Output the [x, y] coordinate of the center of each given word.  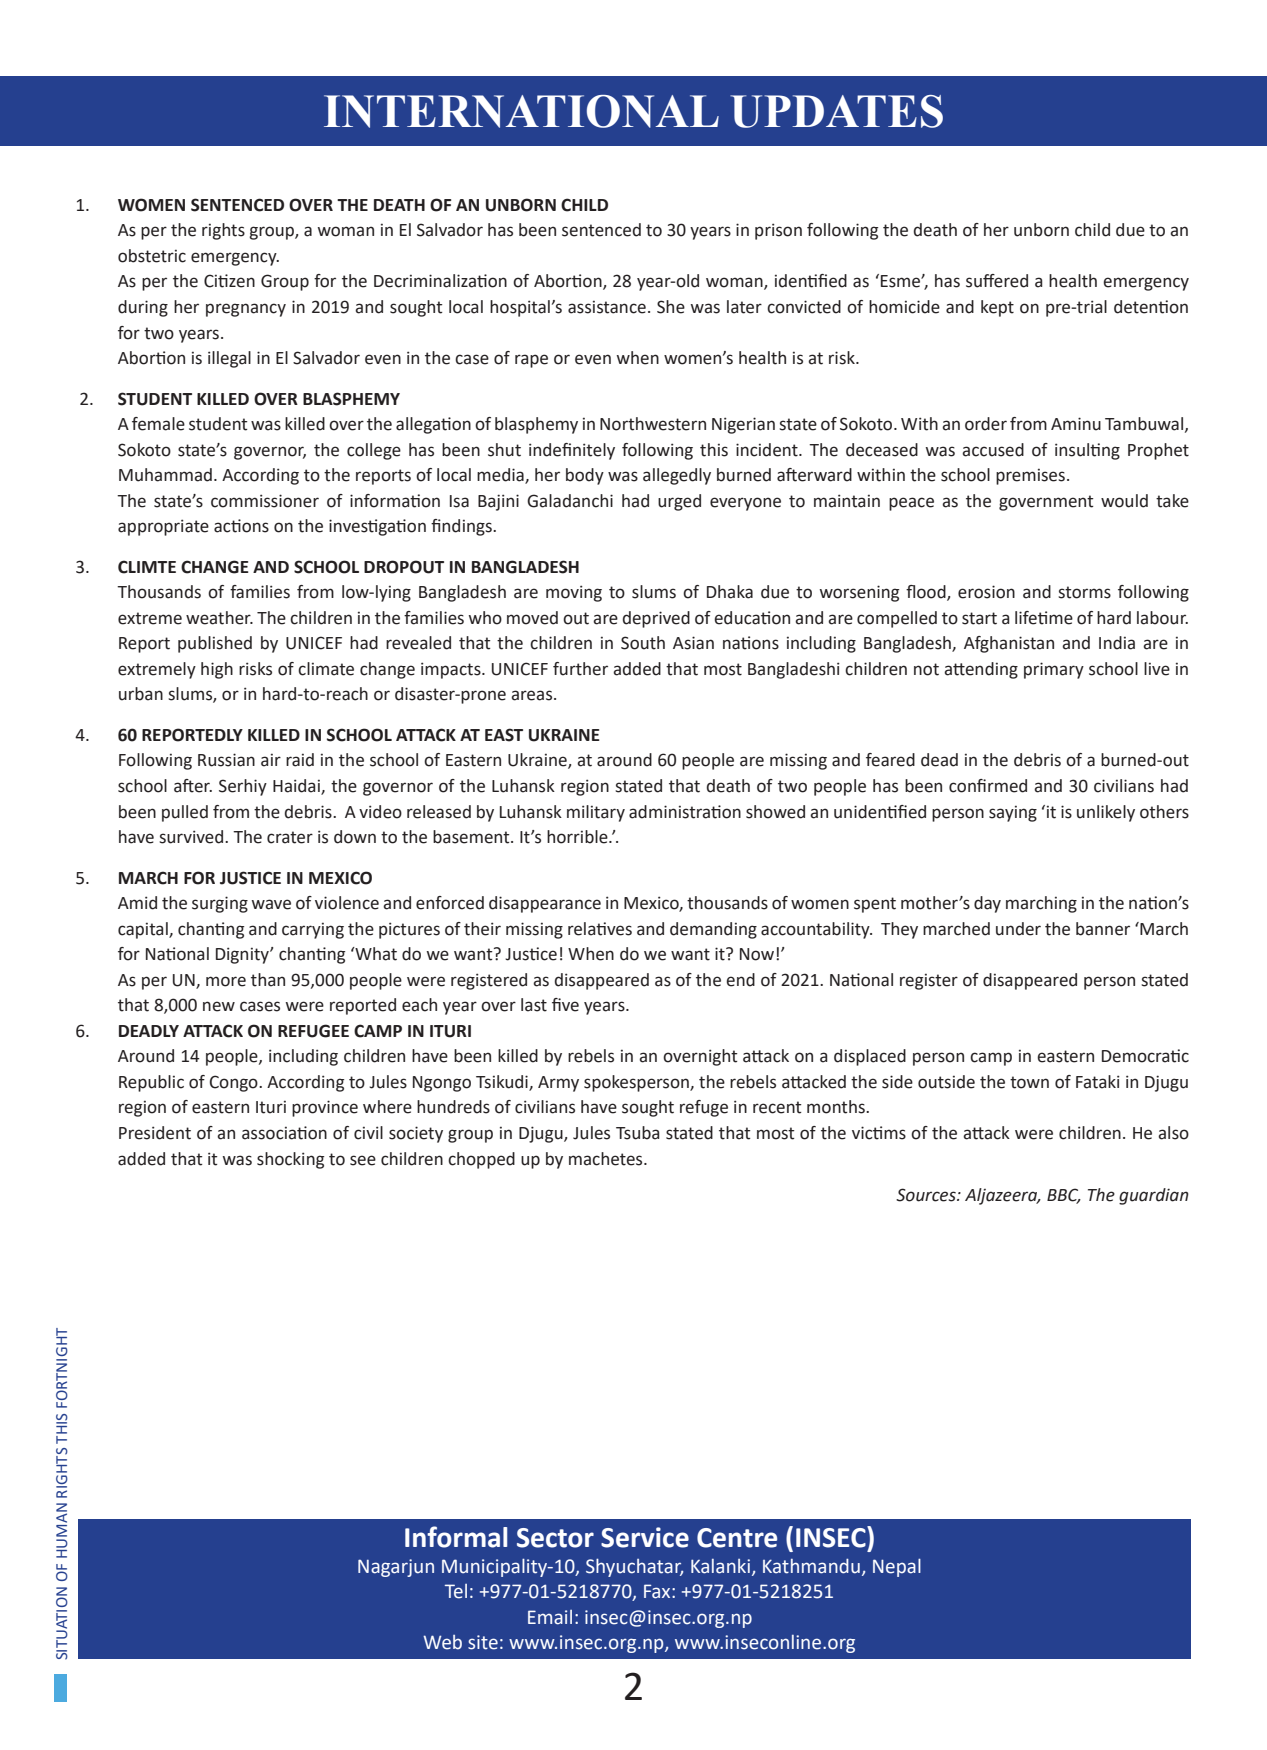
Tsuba [638, 1133]
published [215, 644]
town [1029, 1082]
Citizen [229, 281]
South [643, 643]
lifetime [1044, 618]
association [284, 1133]
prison [778, 231]
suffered [997, 281]
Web [442, 1642]
